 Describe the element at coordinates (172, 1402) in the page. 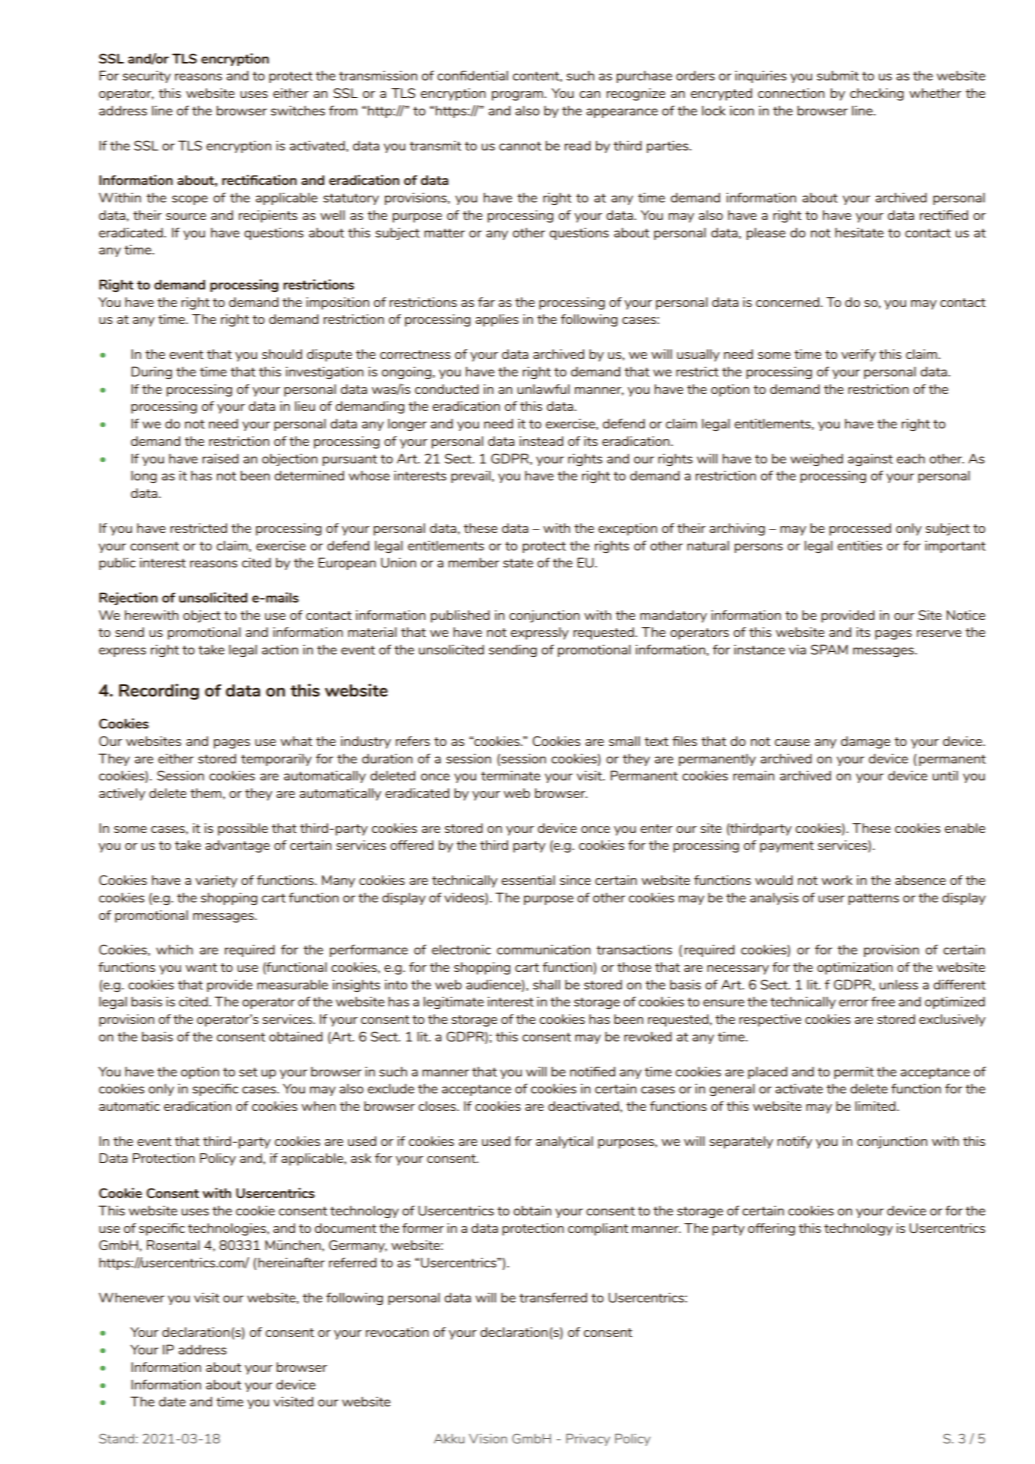

I see `date` at that location.
